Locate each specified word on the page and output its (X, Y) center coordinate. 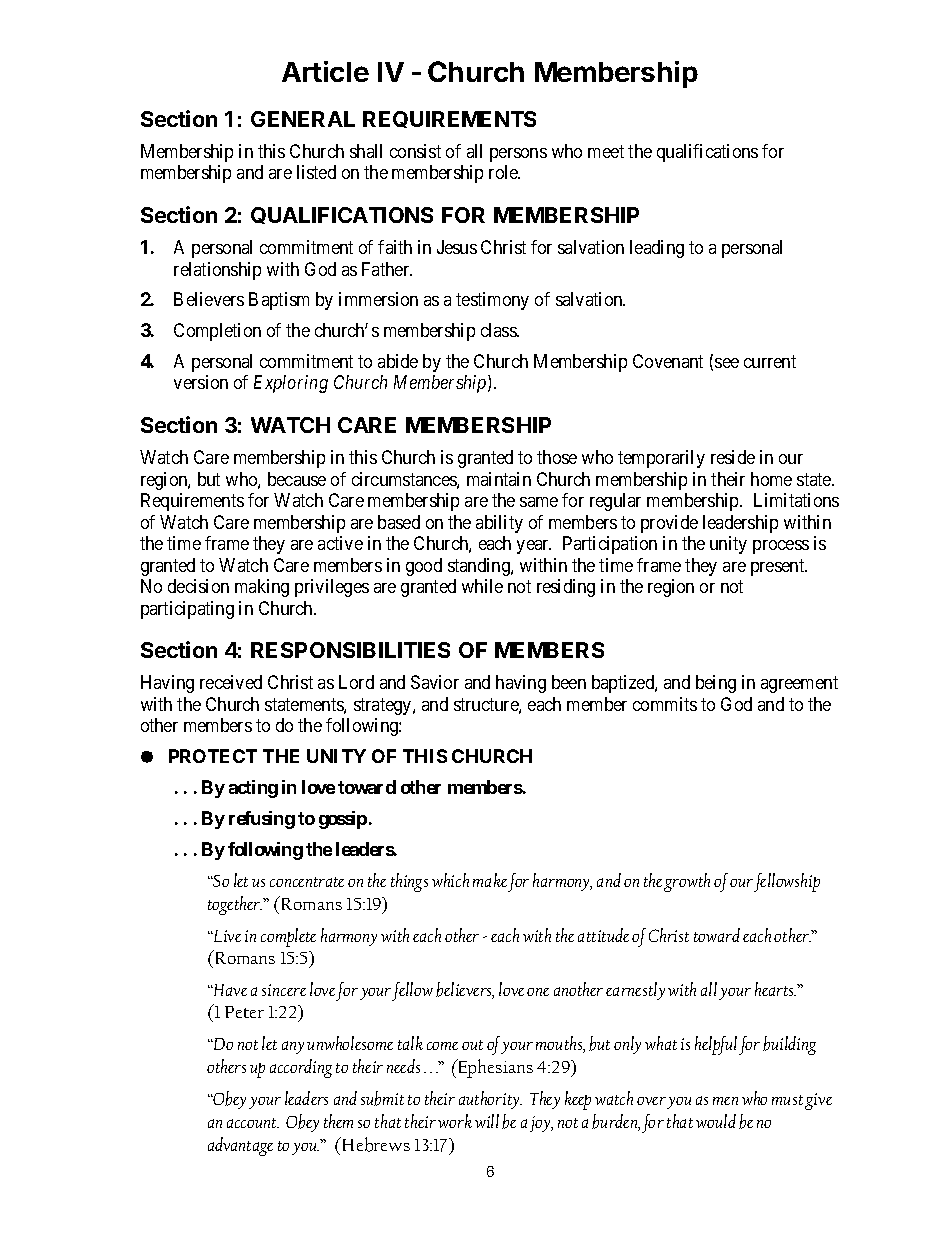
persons (518, 155)
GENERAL (303, 119)
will (487, 1121)
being (716, 684)
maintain (499, 479)
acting (253, 789)
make (490, 880)
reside (733, 457)
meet (606, 151)
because (297, 479)
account (253, 1123)
